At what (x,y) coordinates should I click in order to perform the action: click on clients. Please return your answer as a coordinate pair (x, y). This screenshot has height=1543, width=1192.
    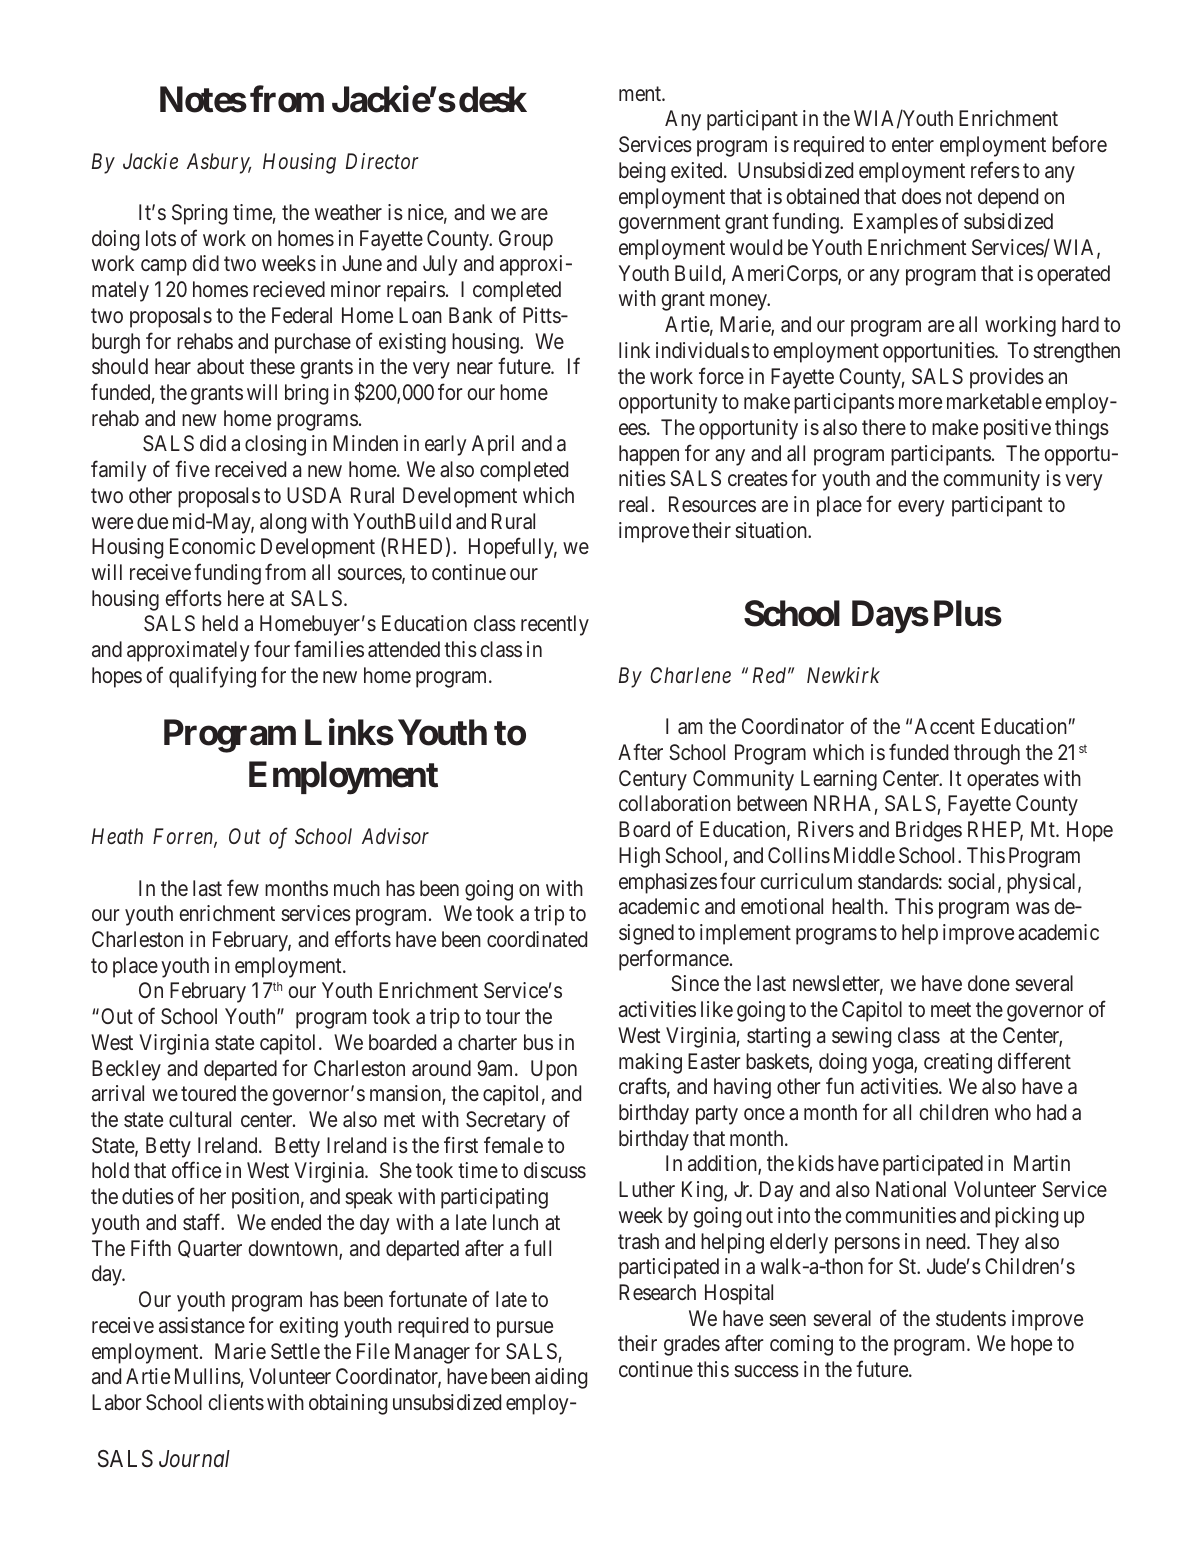
    Looking at the image, I should click on (236, 1402).
